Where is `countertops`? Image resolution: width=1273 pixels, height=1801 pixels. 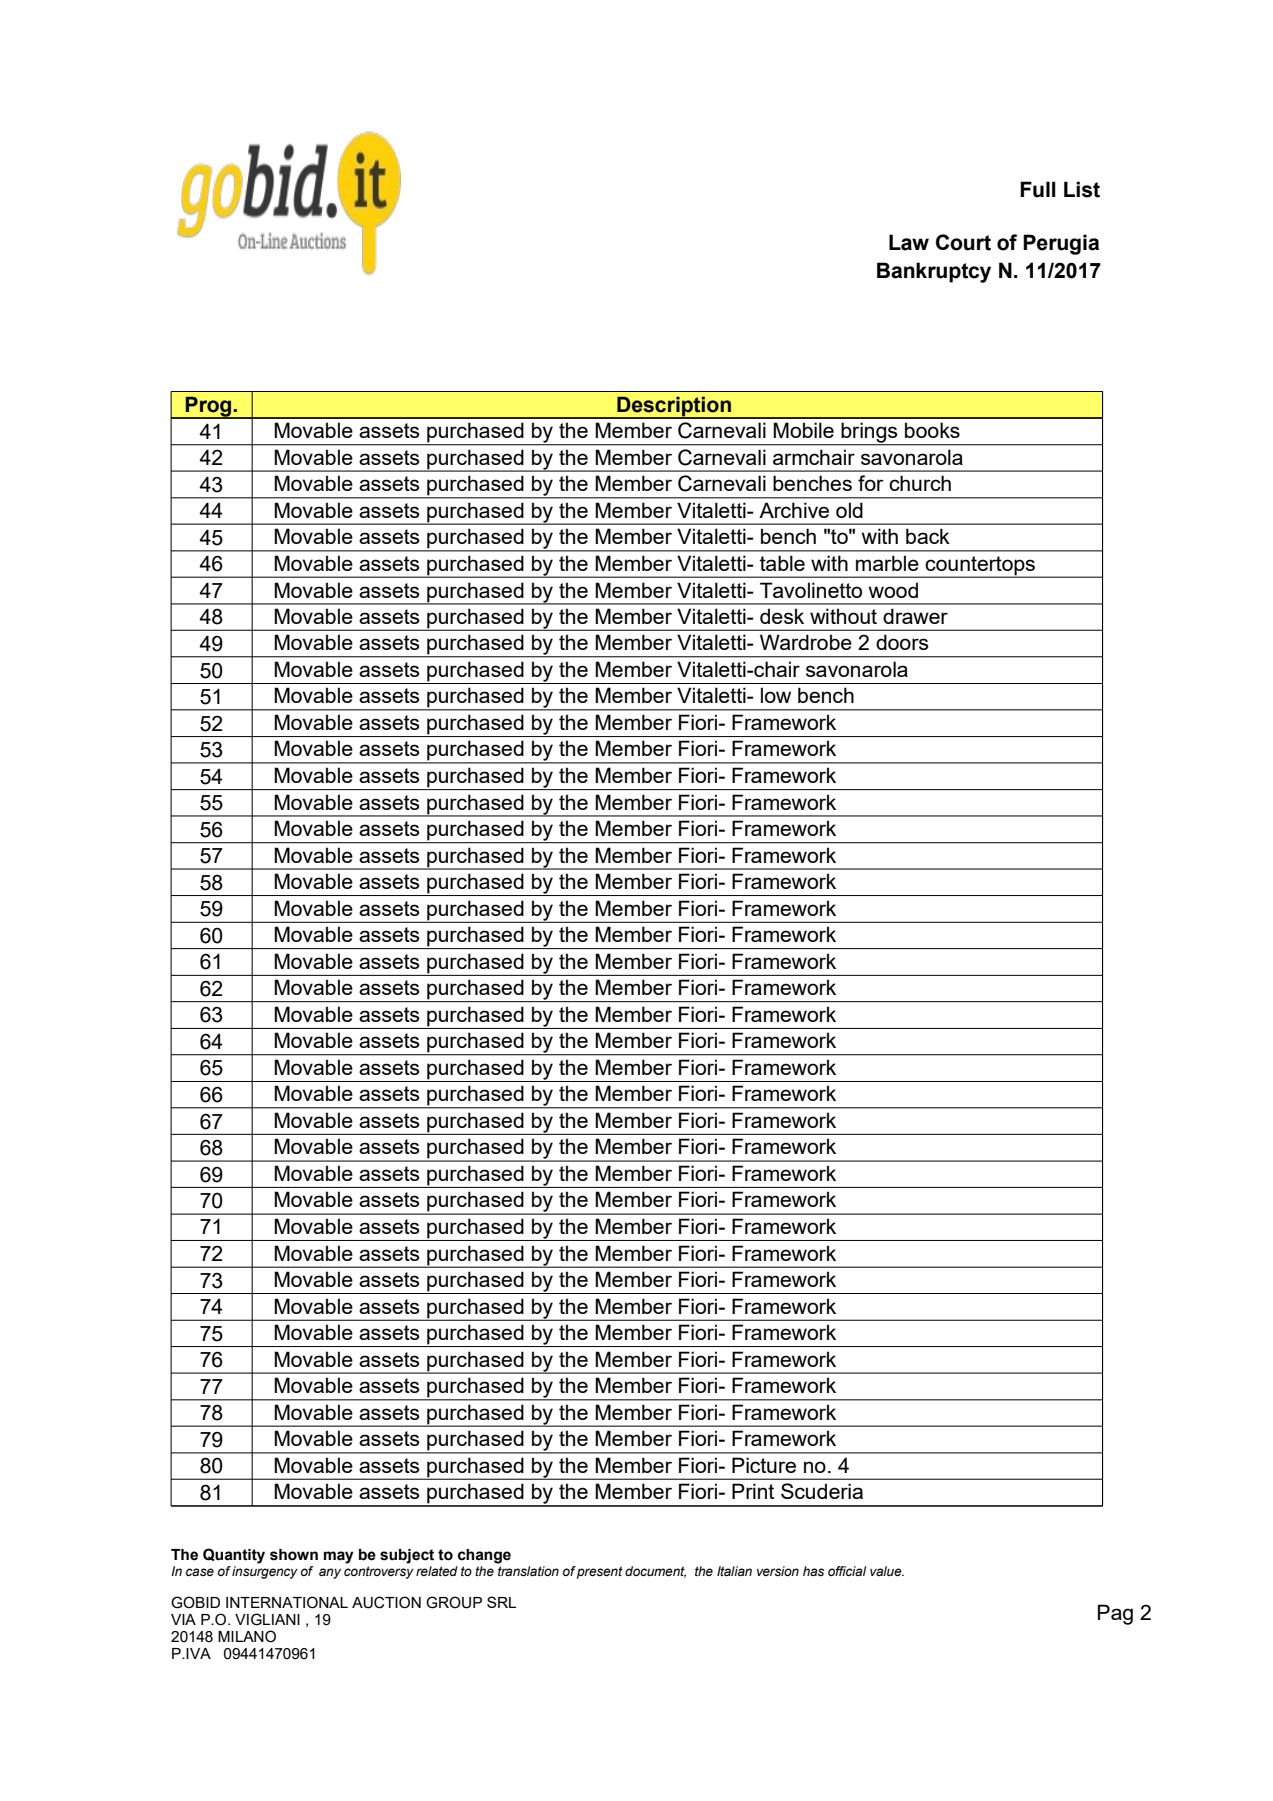
countertops is located at coordinates (981, 567).
